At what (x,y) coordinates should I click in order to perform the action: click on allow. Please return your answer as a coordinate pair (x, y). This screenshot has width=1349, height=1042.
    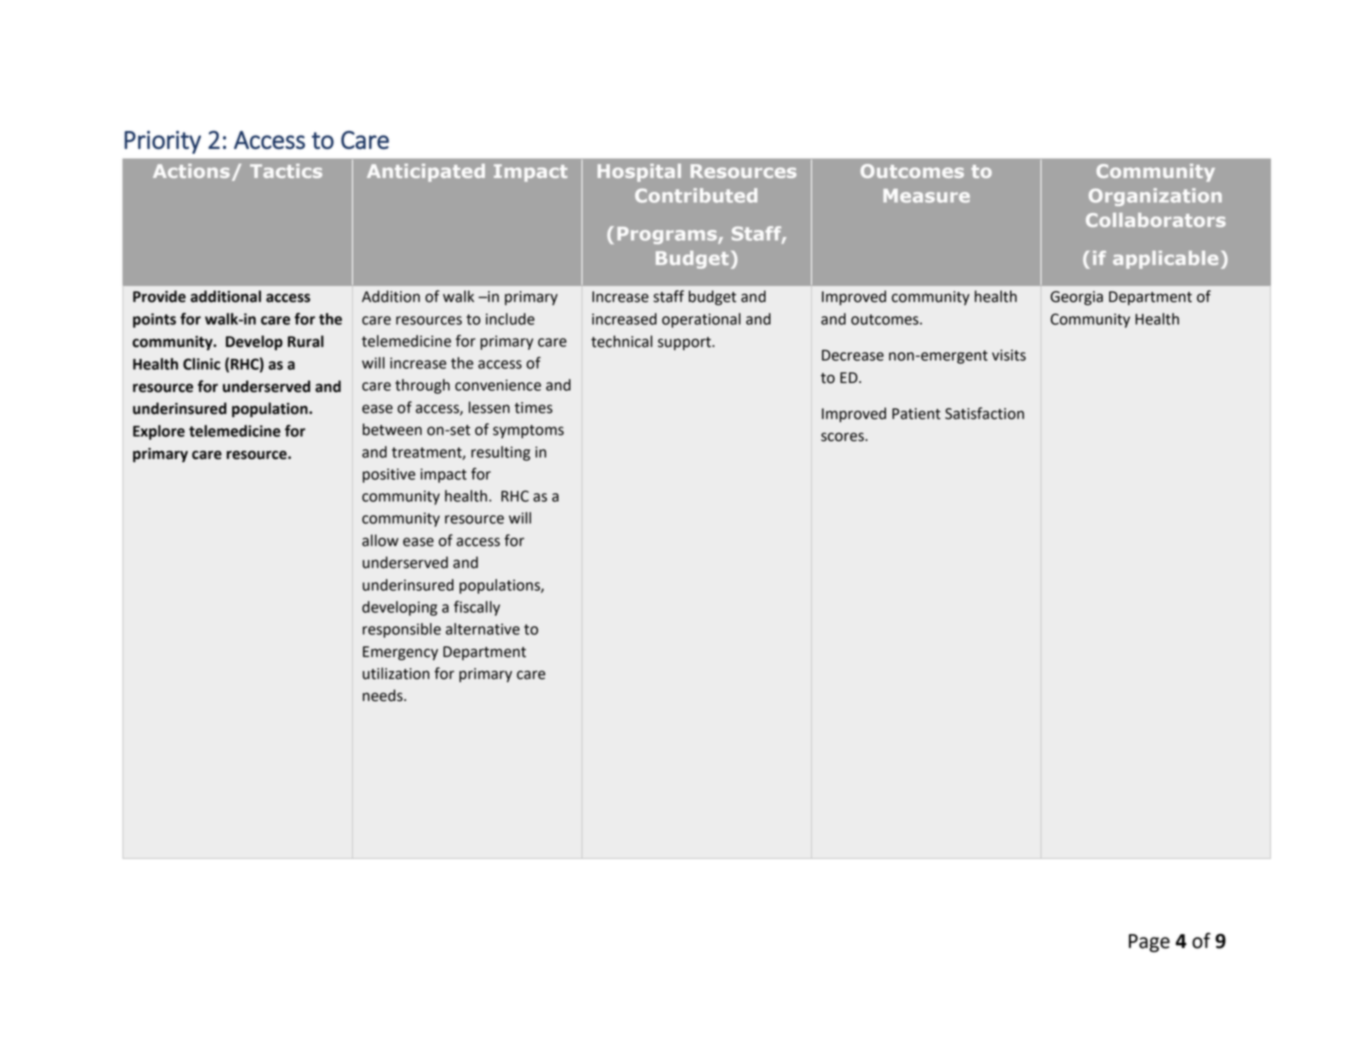
    Looking at the image, I should click on (380, 540).
